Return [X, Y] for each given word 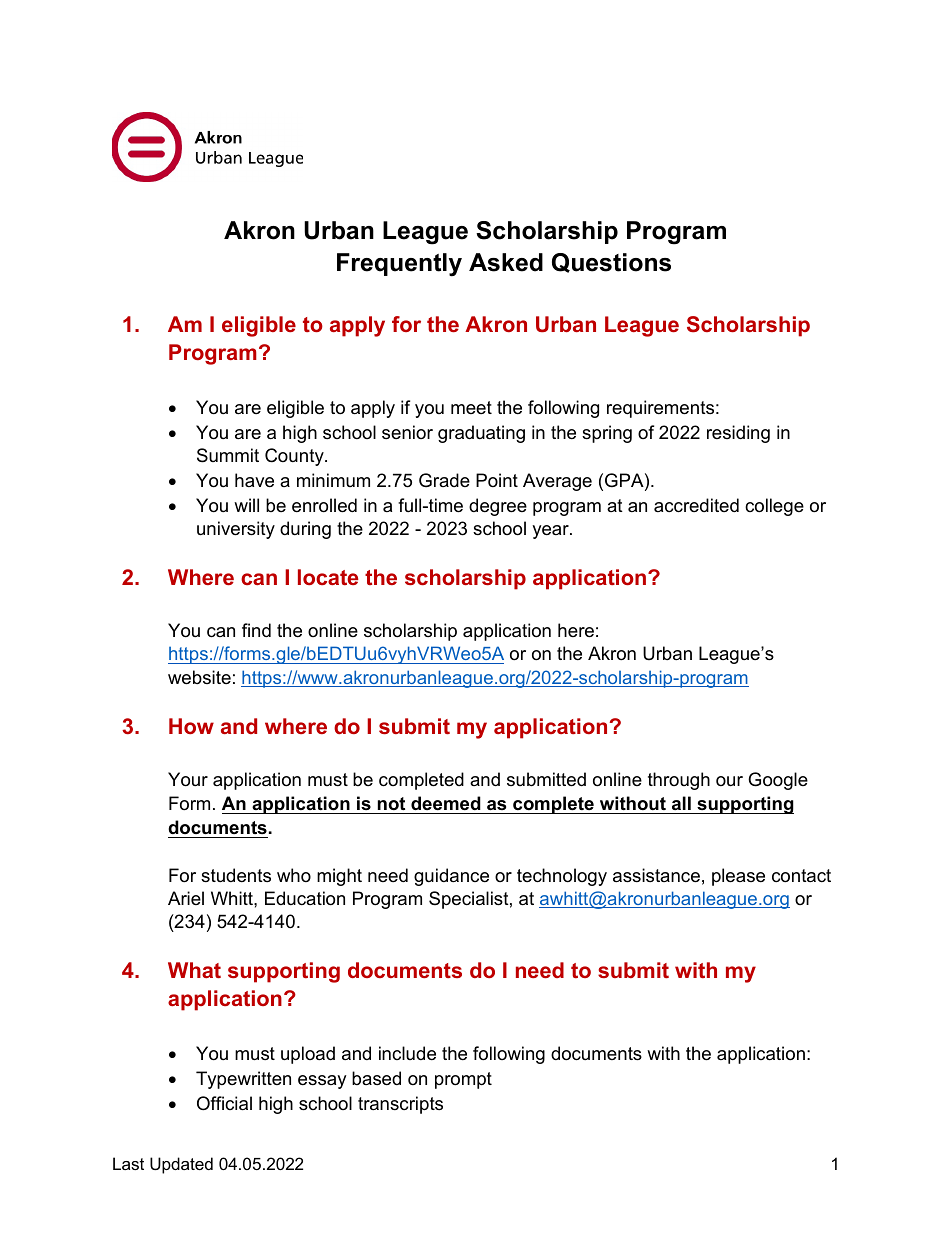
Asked [506, 262]
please [738, 877]
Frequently [399, 265]
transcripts [400, 1105]
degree [498, 507]
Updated [181, 1165]
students [236, 875]
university [236, 530]
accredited [696, 505]
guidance [451, 877]
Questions [611, 263]
